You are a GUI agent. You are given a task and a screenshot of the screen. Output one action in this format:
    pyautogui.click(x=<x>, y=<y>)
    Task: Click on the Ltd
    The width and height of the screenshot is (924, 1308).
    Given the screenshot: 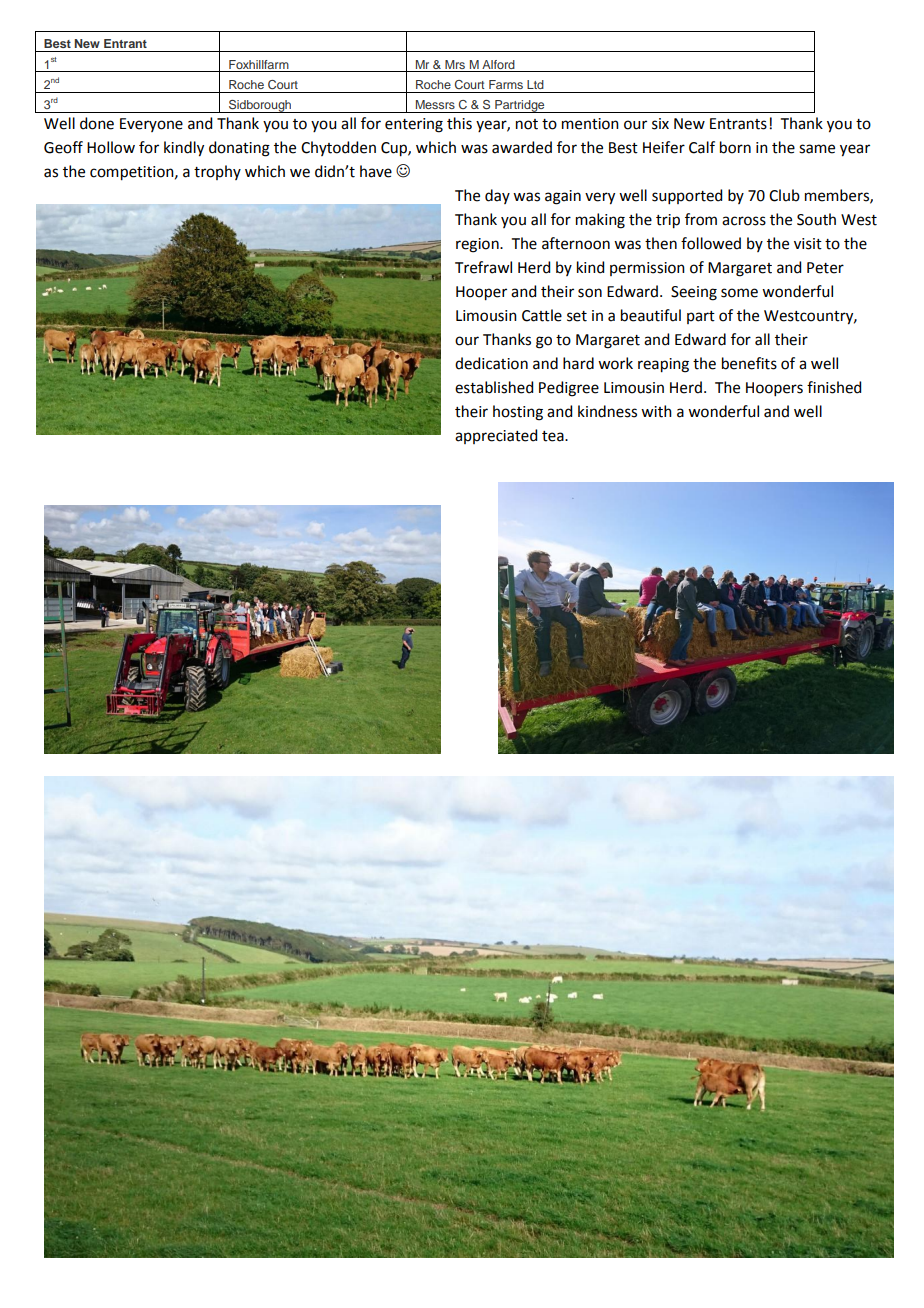 What is the action you would take?
    pyautogui.click(x=535, y=84)
